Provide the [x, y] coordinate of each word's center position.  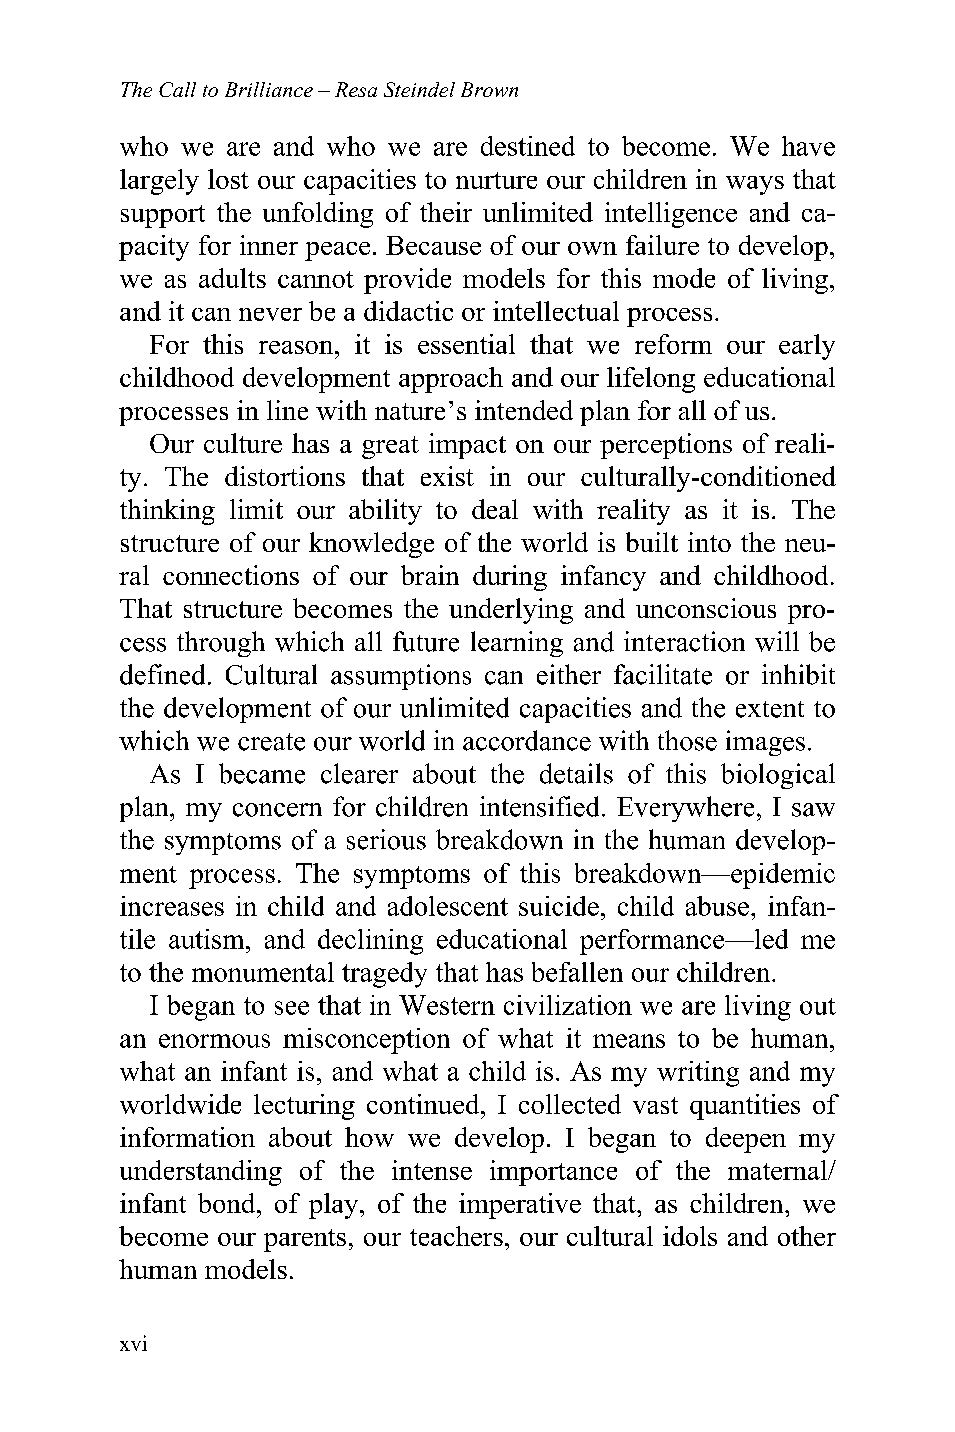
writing [698, 1074]
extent [770, 709]
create [271, 742]
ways [755, 185]
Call [177, 89]
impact [467, 446]
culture [243, 443]
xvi [133, 1343]
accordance [527, 740]
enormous [214, 1041]
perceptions [666, 446]
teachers [456, 1236]
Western [447, 1005]
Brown [489, 89]
